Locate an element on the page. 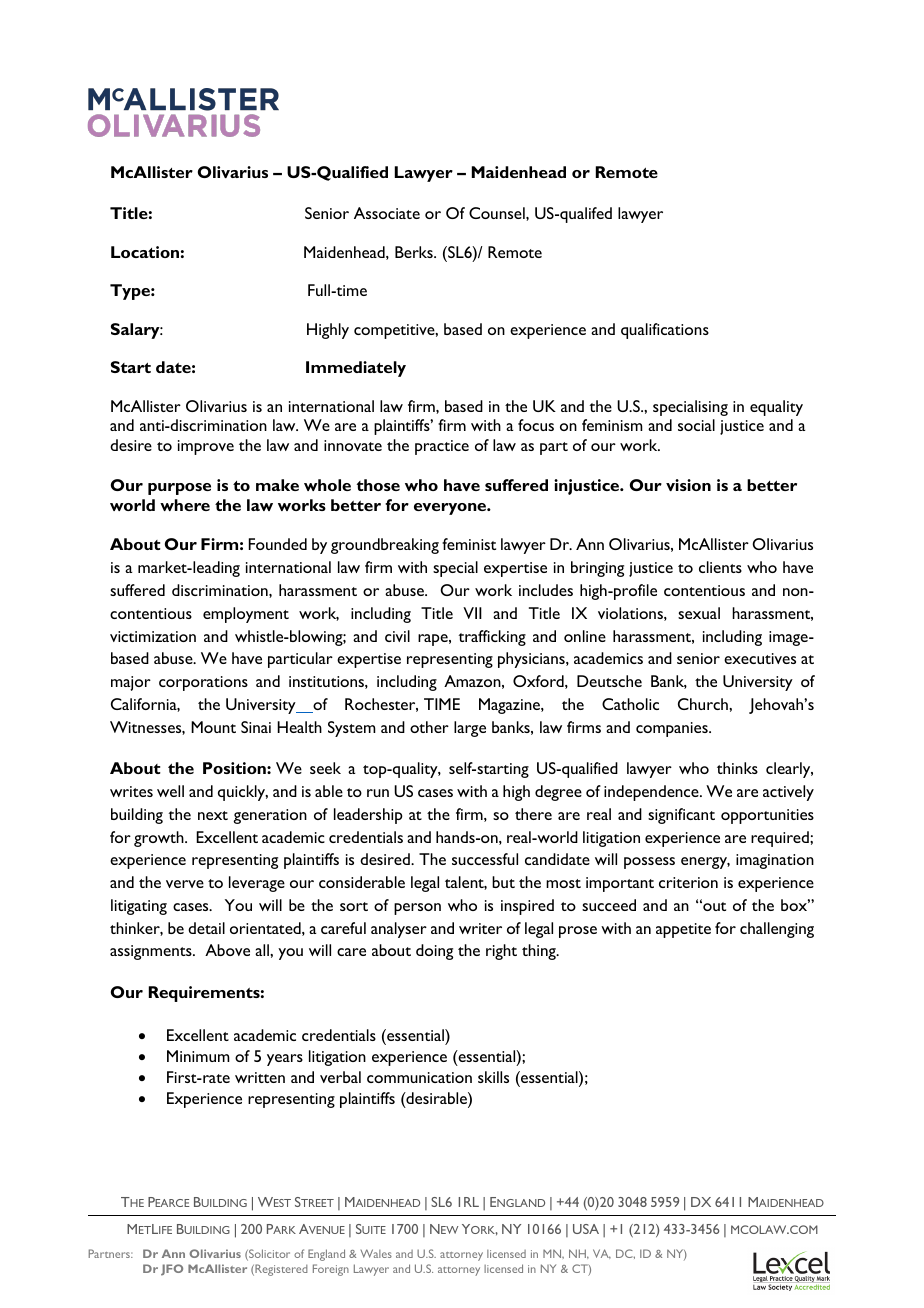 Image resolution: width=924 pixels, height=1308 pixels. qualifications is located at coordinates (665, 331).
